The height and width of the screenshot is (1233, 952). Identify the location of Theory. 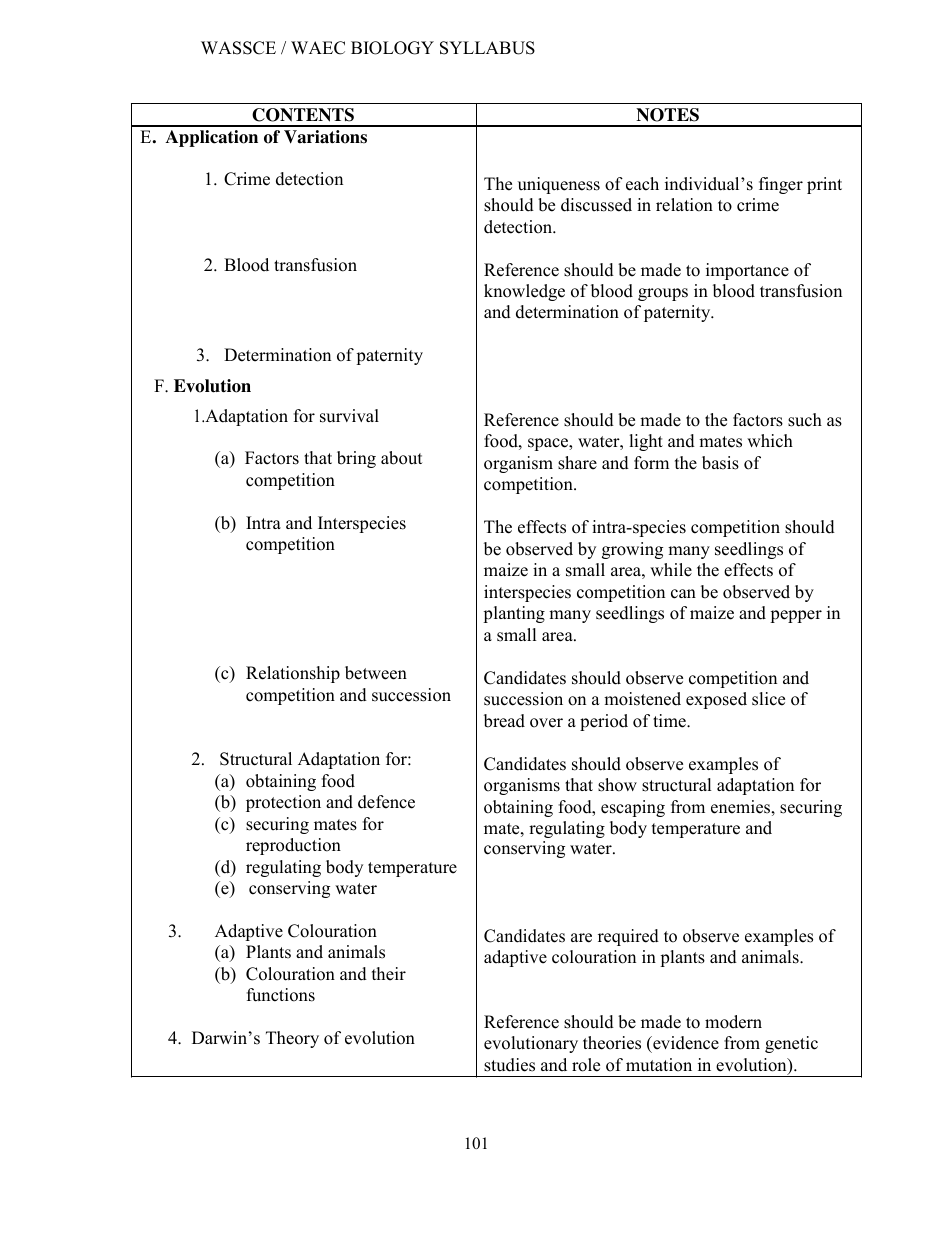
(292, 1039).
